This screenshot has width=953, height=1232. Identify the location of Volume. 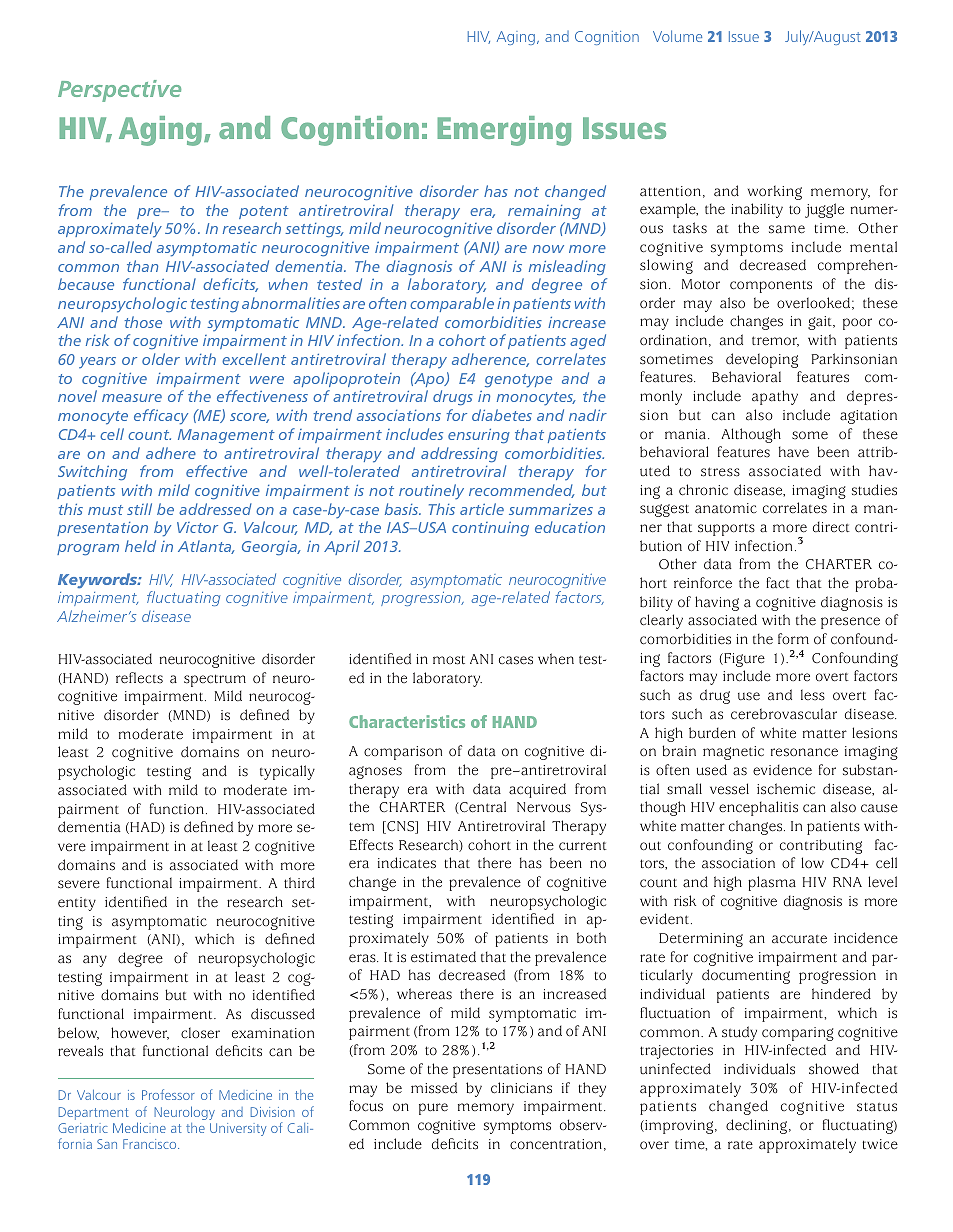
(677, 36).
